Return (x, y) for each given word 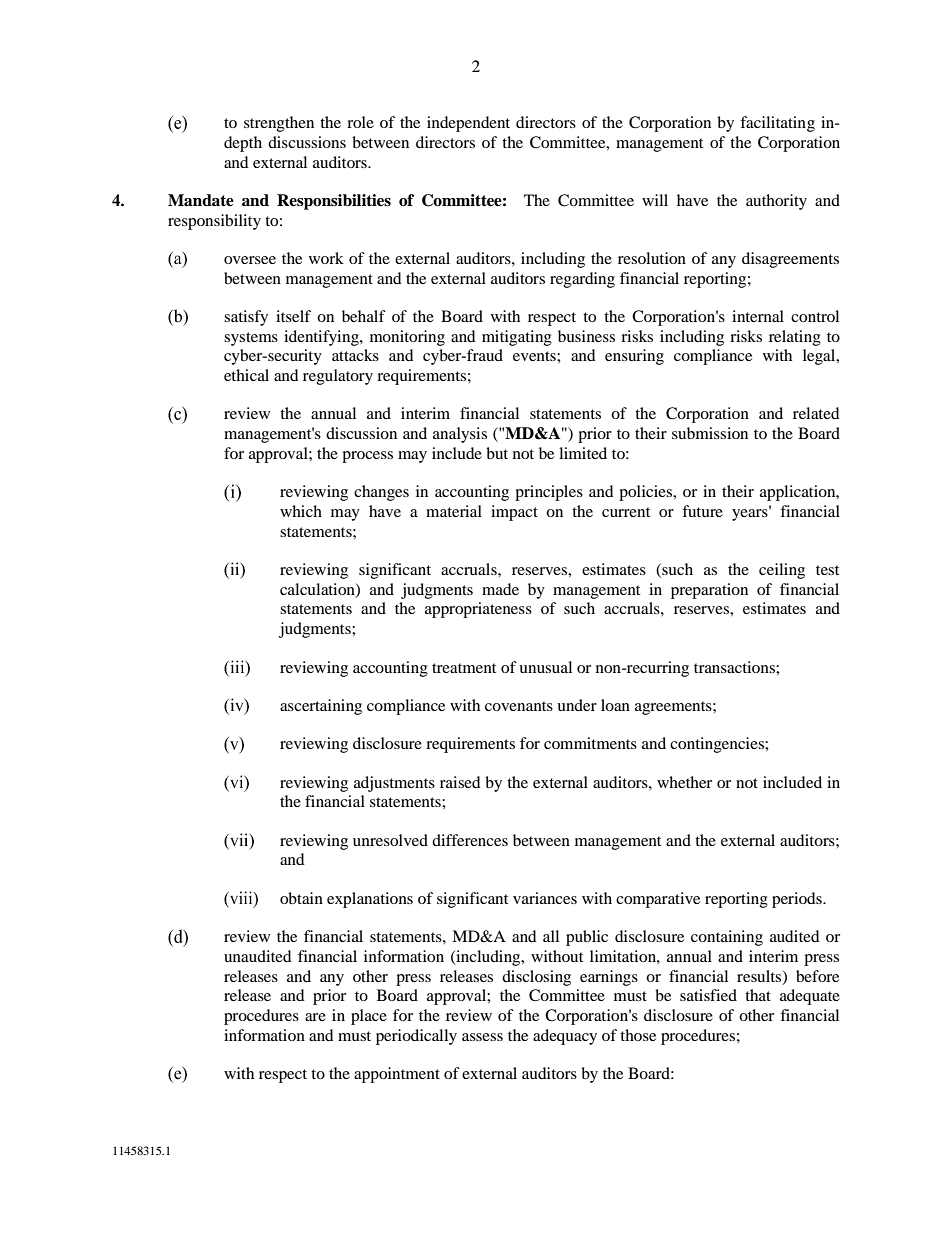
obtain (301, 898)
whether (684, 782)
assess (482, 1037)
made (500, 589)
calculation (318, 590)
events (535, 356)
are (315, 1017)
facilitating (777, 124)
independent (468, 124)
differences (470, 840)
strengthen (279, 124)
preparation (709, 591)
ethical (246, 375)
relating (795, 338)
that (758, 995)
